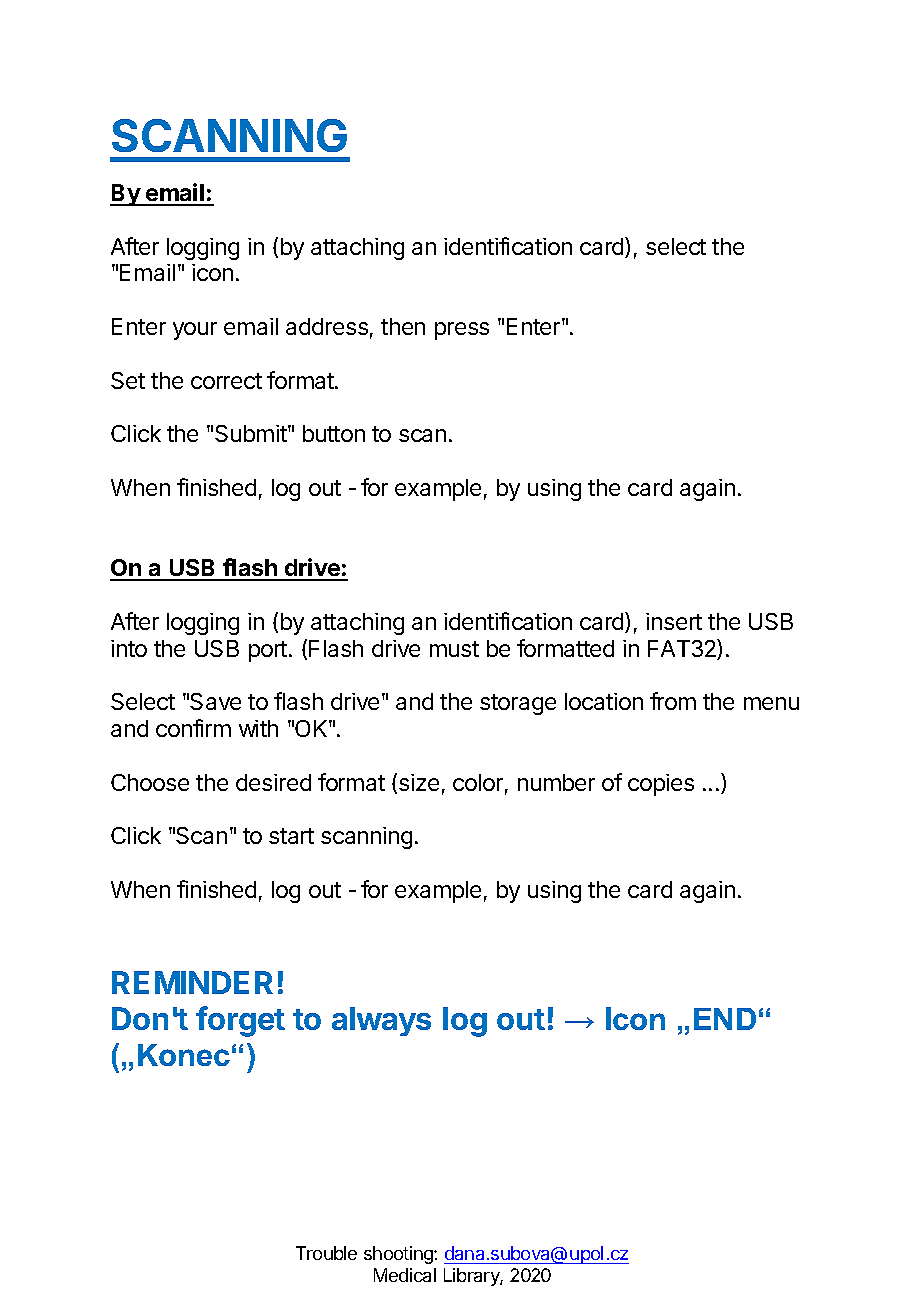 This screenshot has width=924, height=1308. What do you see at coordinates (268, 651) in the screenshot?
I see `port` at bounding box center [268, 651].
